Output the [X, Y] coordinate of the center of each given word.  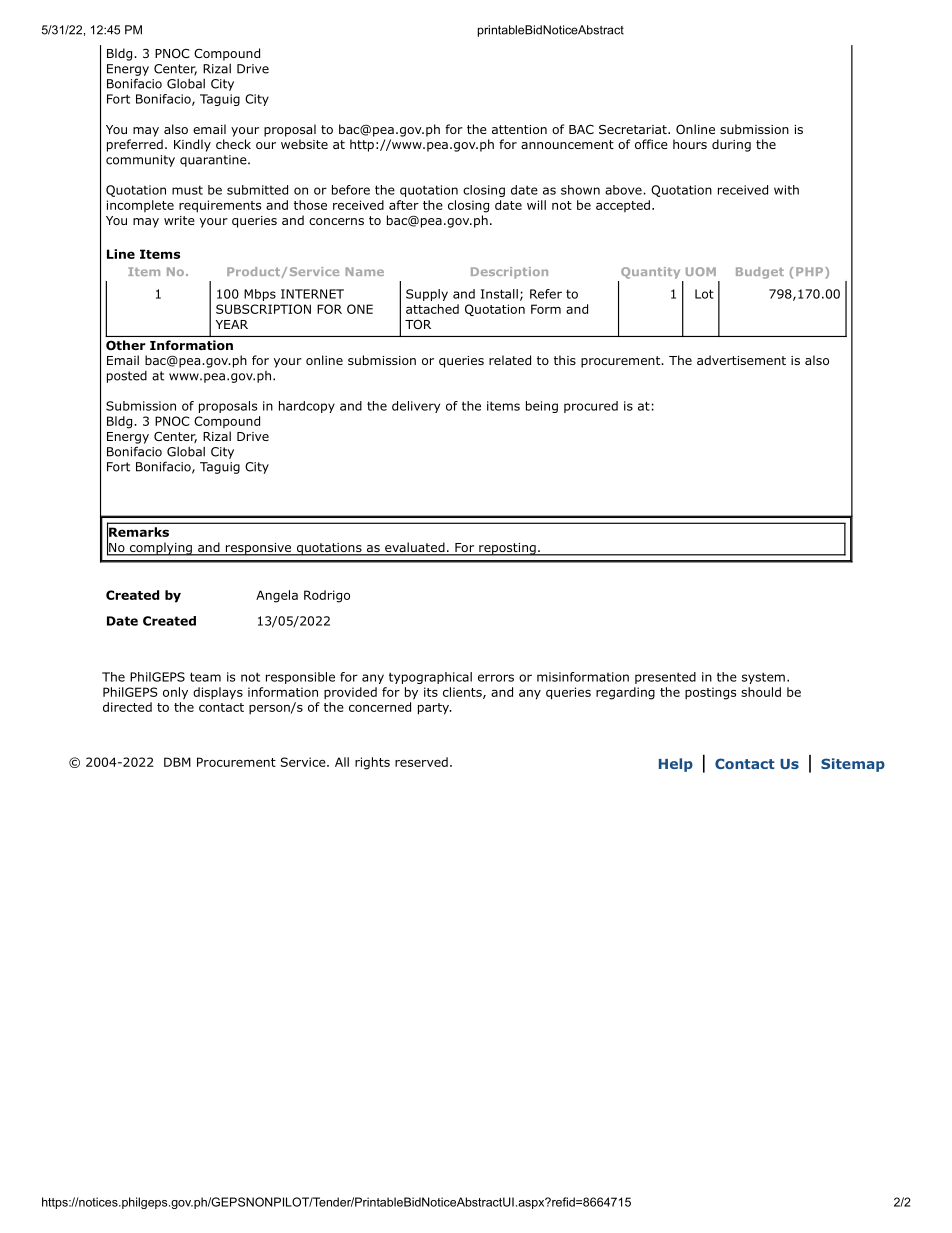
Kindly [192, 145]
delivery [416, 407]
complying [161, 549]
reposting [507, 549]
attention [519, 129]
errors [496, 678]
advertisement [741, 360]
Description [509, 273]
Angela [277, 596]
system [763, 678]
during [731, 145]
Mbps [260, 295]
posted [127, 377]
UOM [701, 271]
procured [591, 407]
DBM [177, 762]
